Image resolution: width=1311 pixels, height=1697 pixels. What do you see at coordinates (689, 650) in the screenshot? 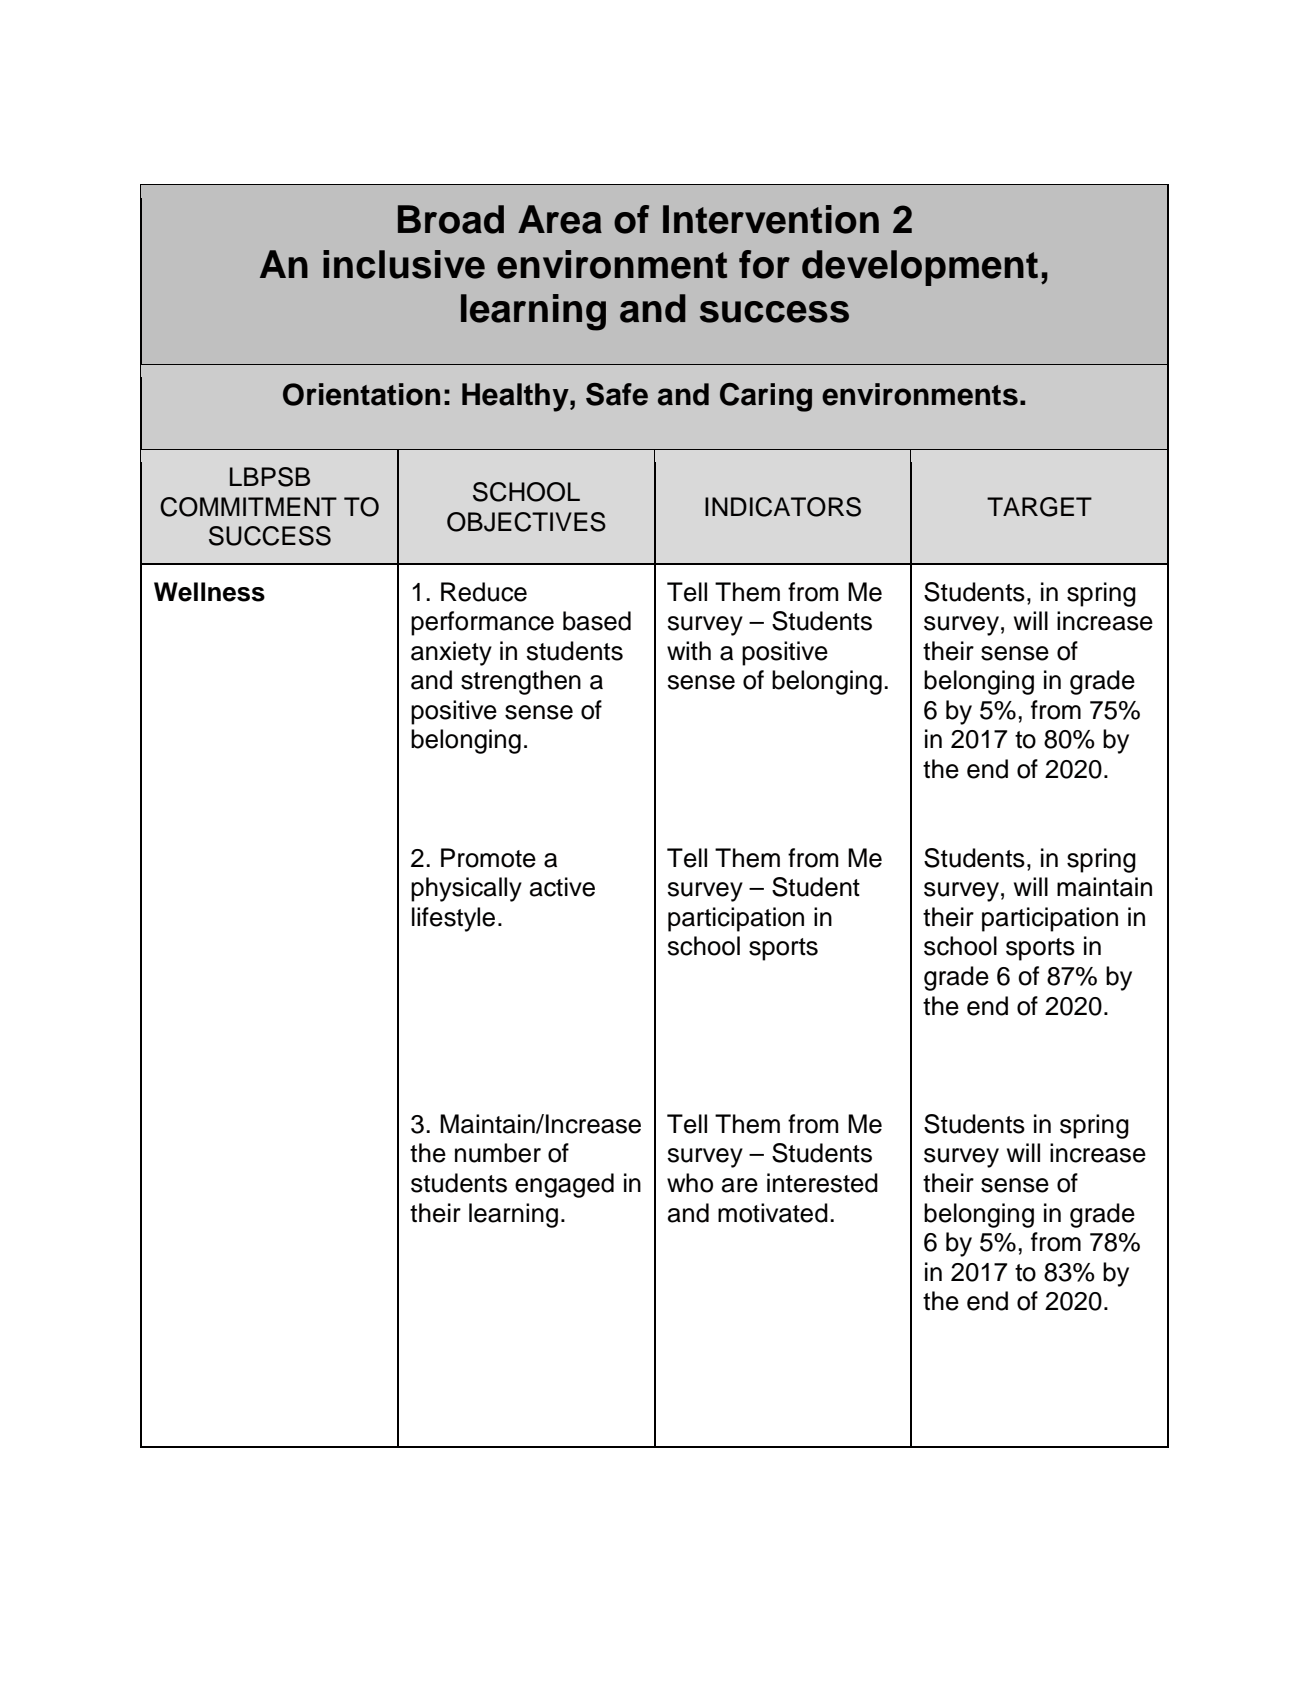
I see `with` at bounding box center [689, 650].
